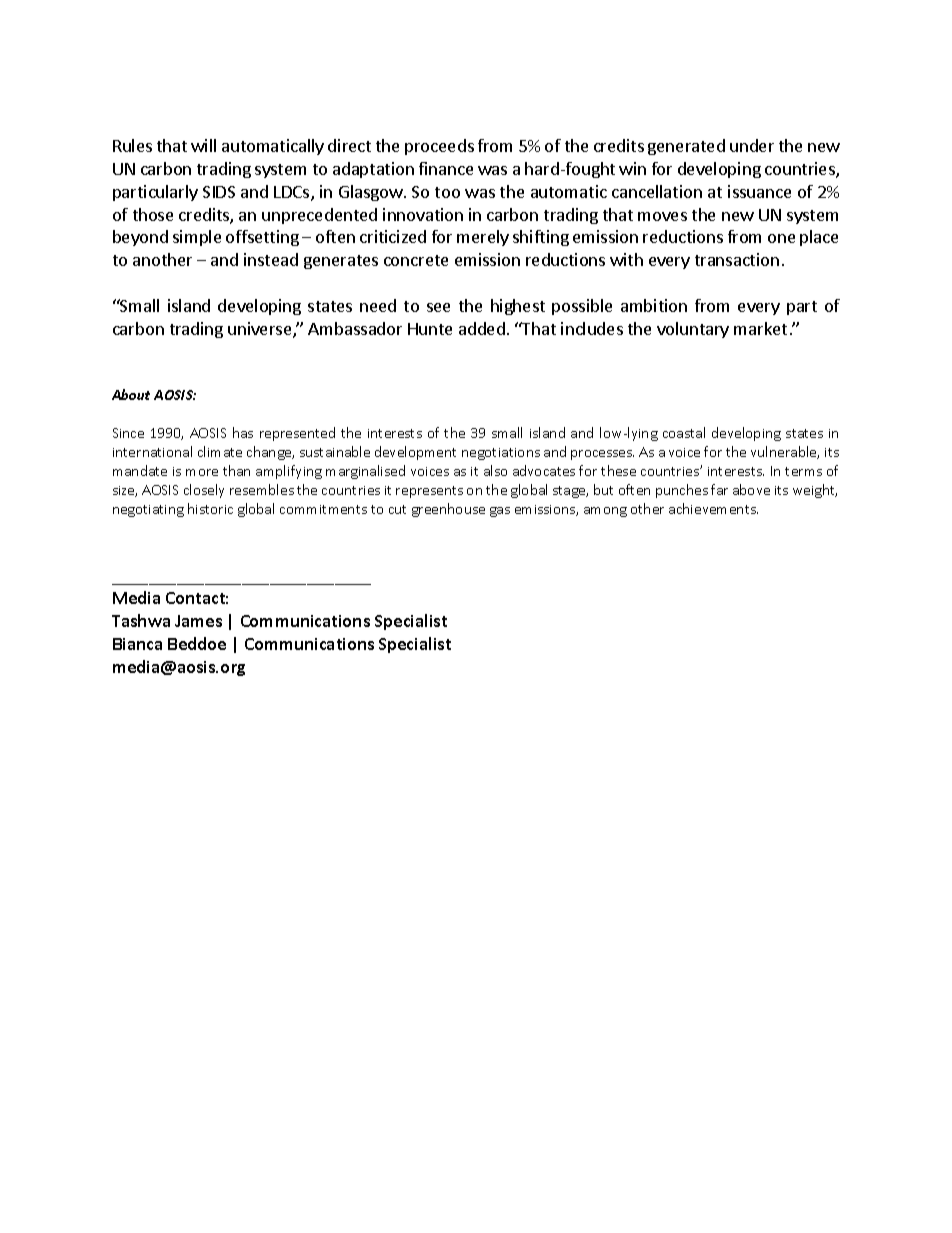 The height and width of the screenshot is (1233, 952). Describe the element at coordinates (137, 644) in the screenshot. I see `Bianca` at that location.
